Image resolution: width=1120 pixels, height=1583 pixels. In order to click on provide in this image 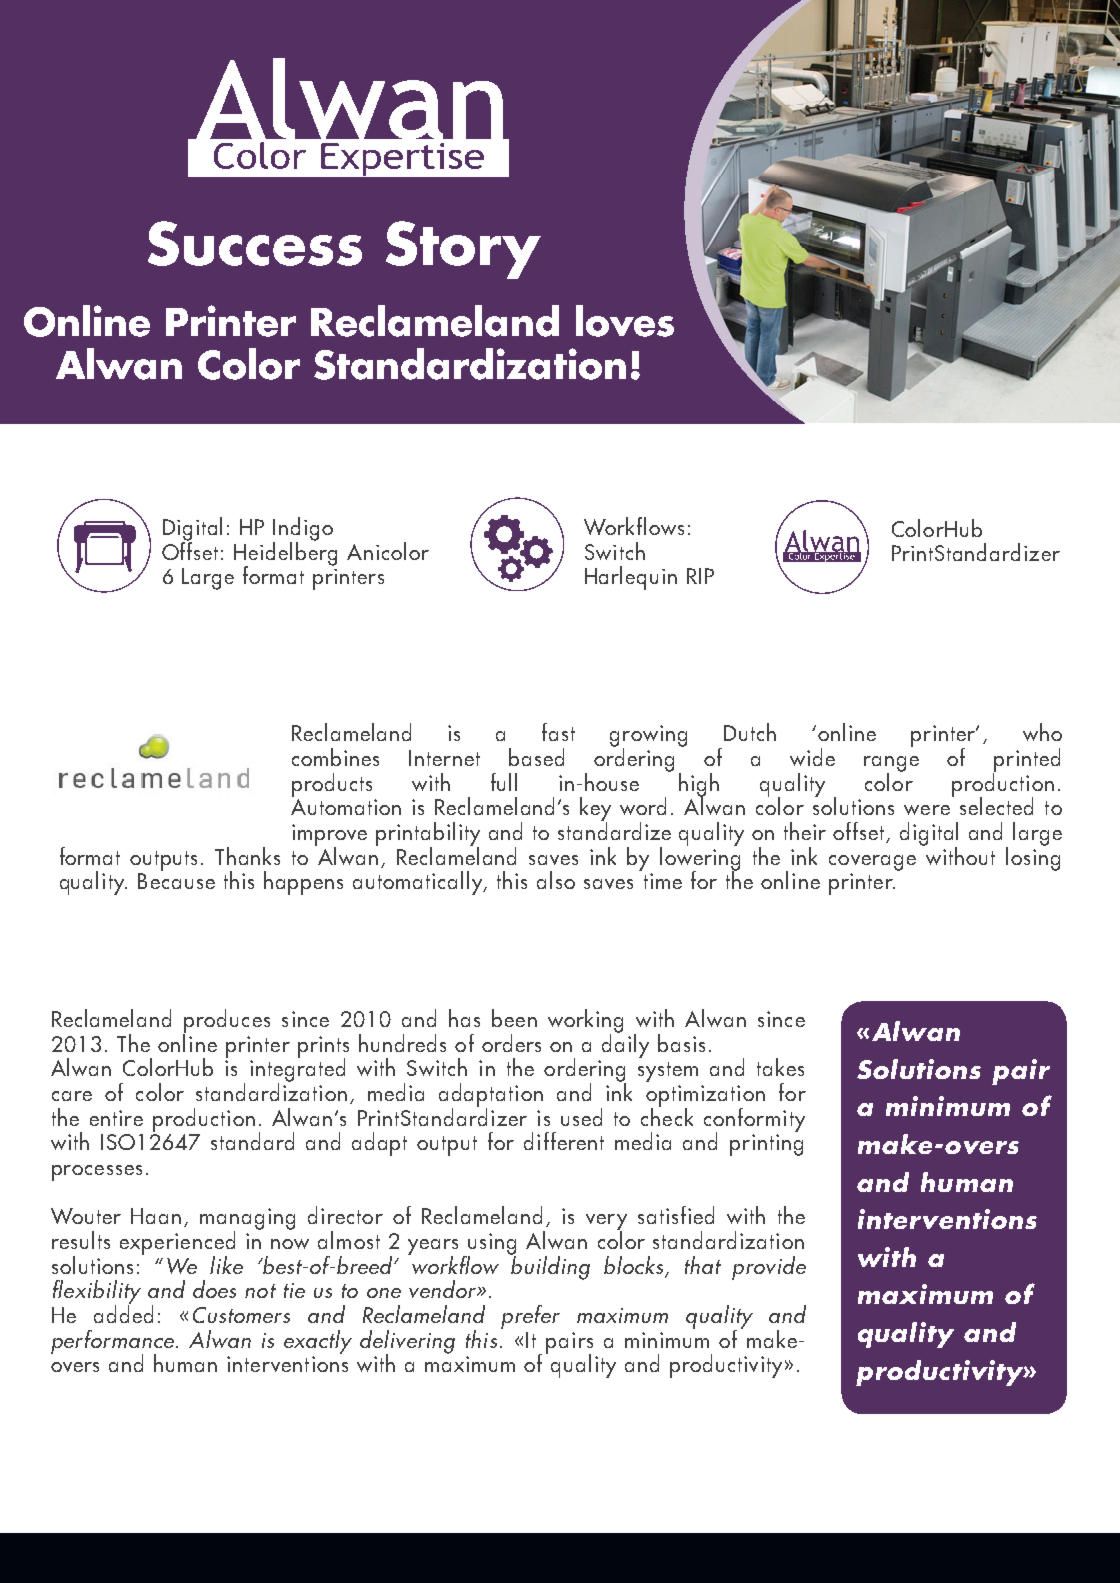, I will do `click(769, 1268)`.
